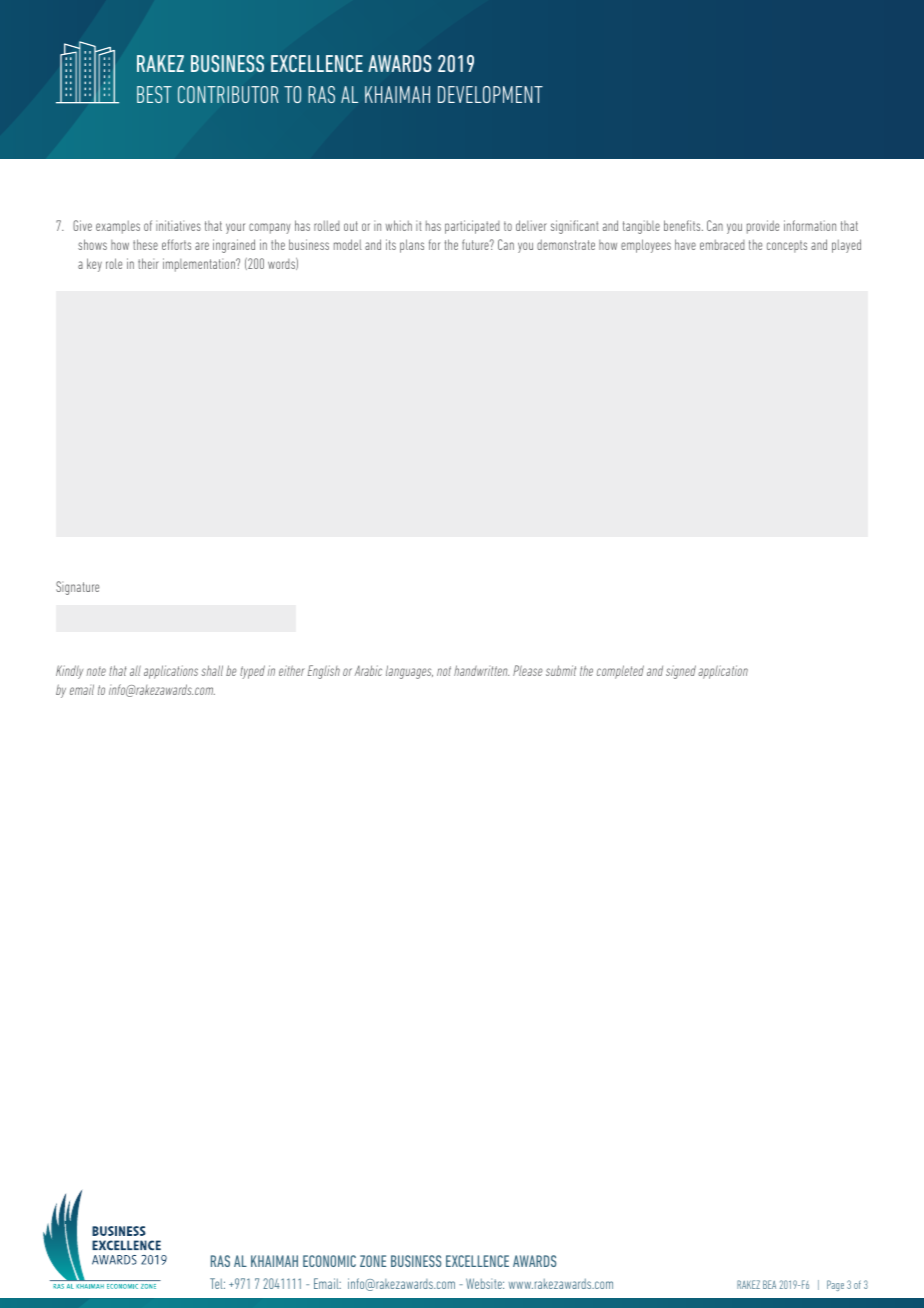  I want to click on ZONE, so click(373, 1261).
